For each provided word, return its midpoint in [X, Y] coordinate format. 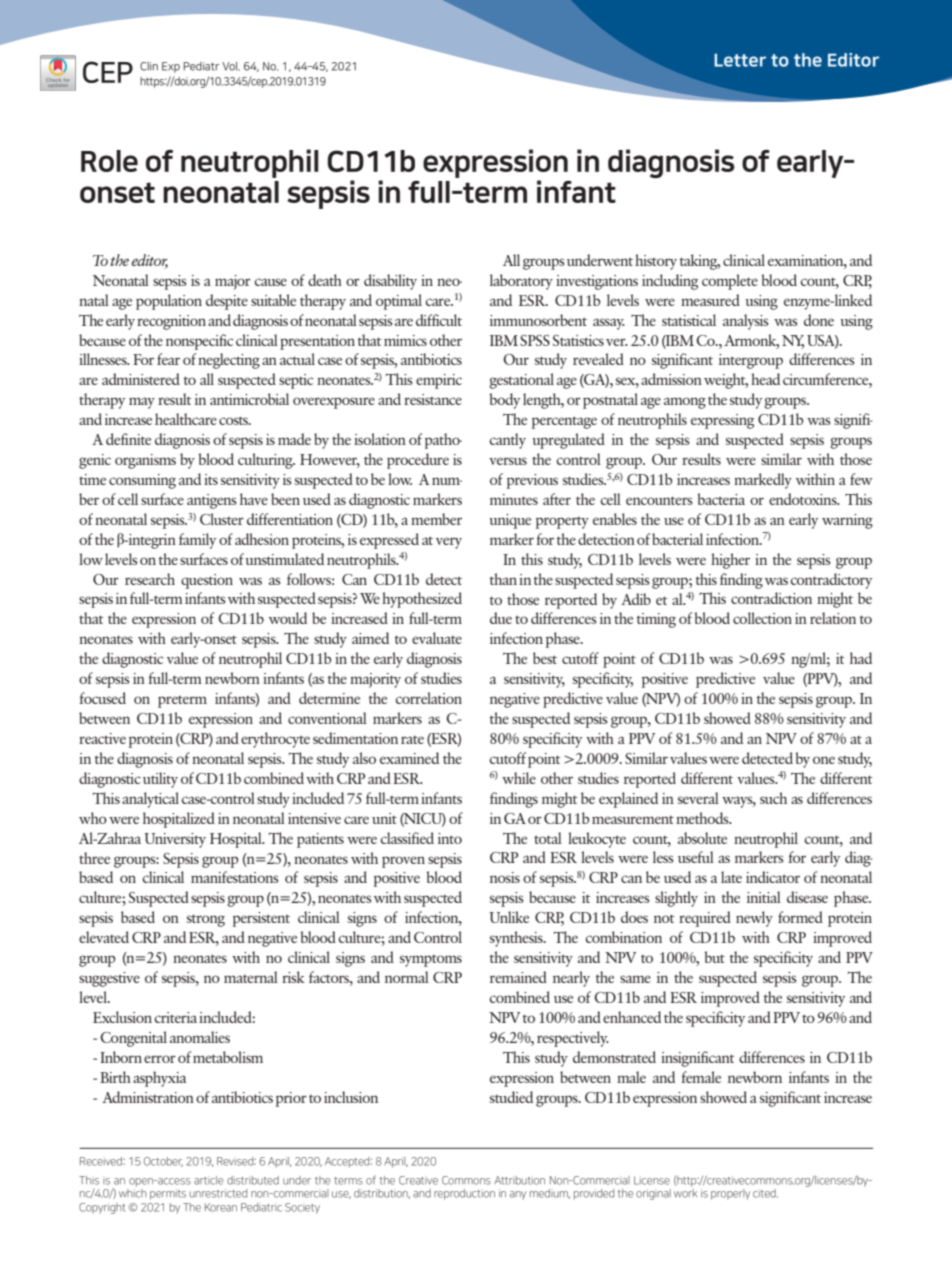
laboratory [521, 282]
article [208, 1180]
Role [109, 161]
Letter [740, 60]
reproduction [464, 1194]
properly [730, 1194]
